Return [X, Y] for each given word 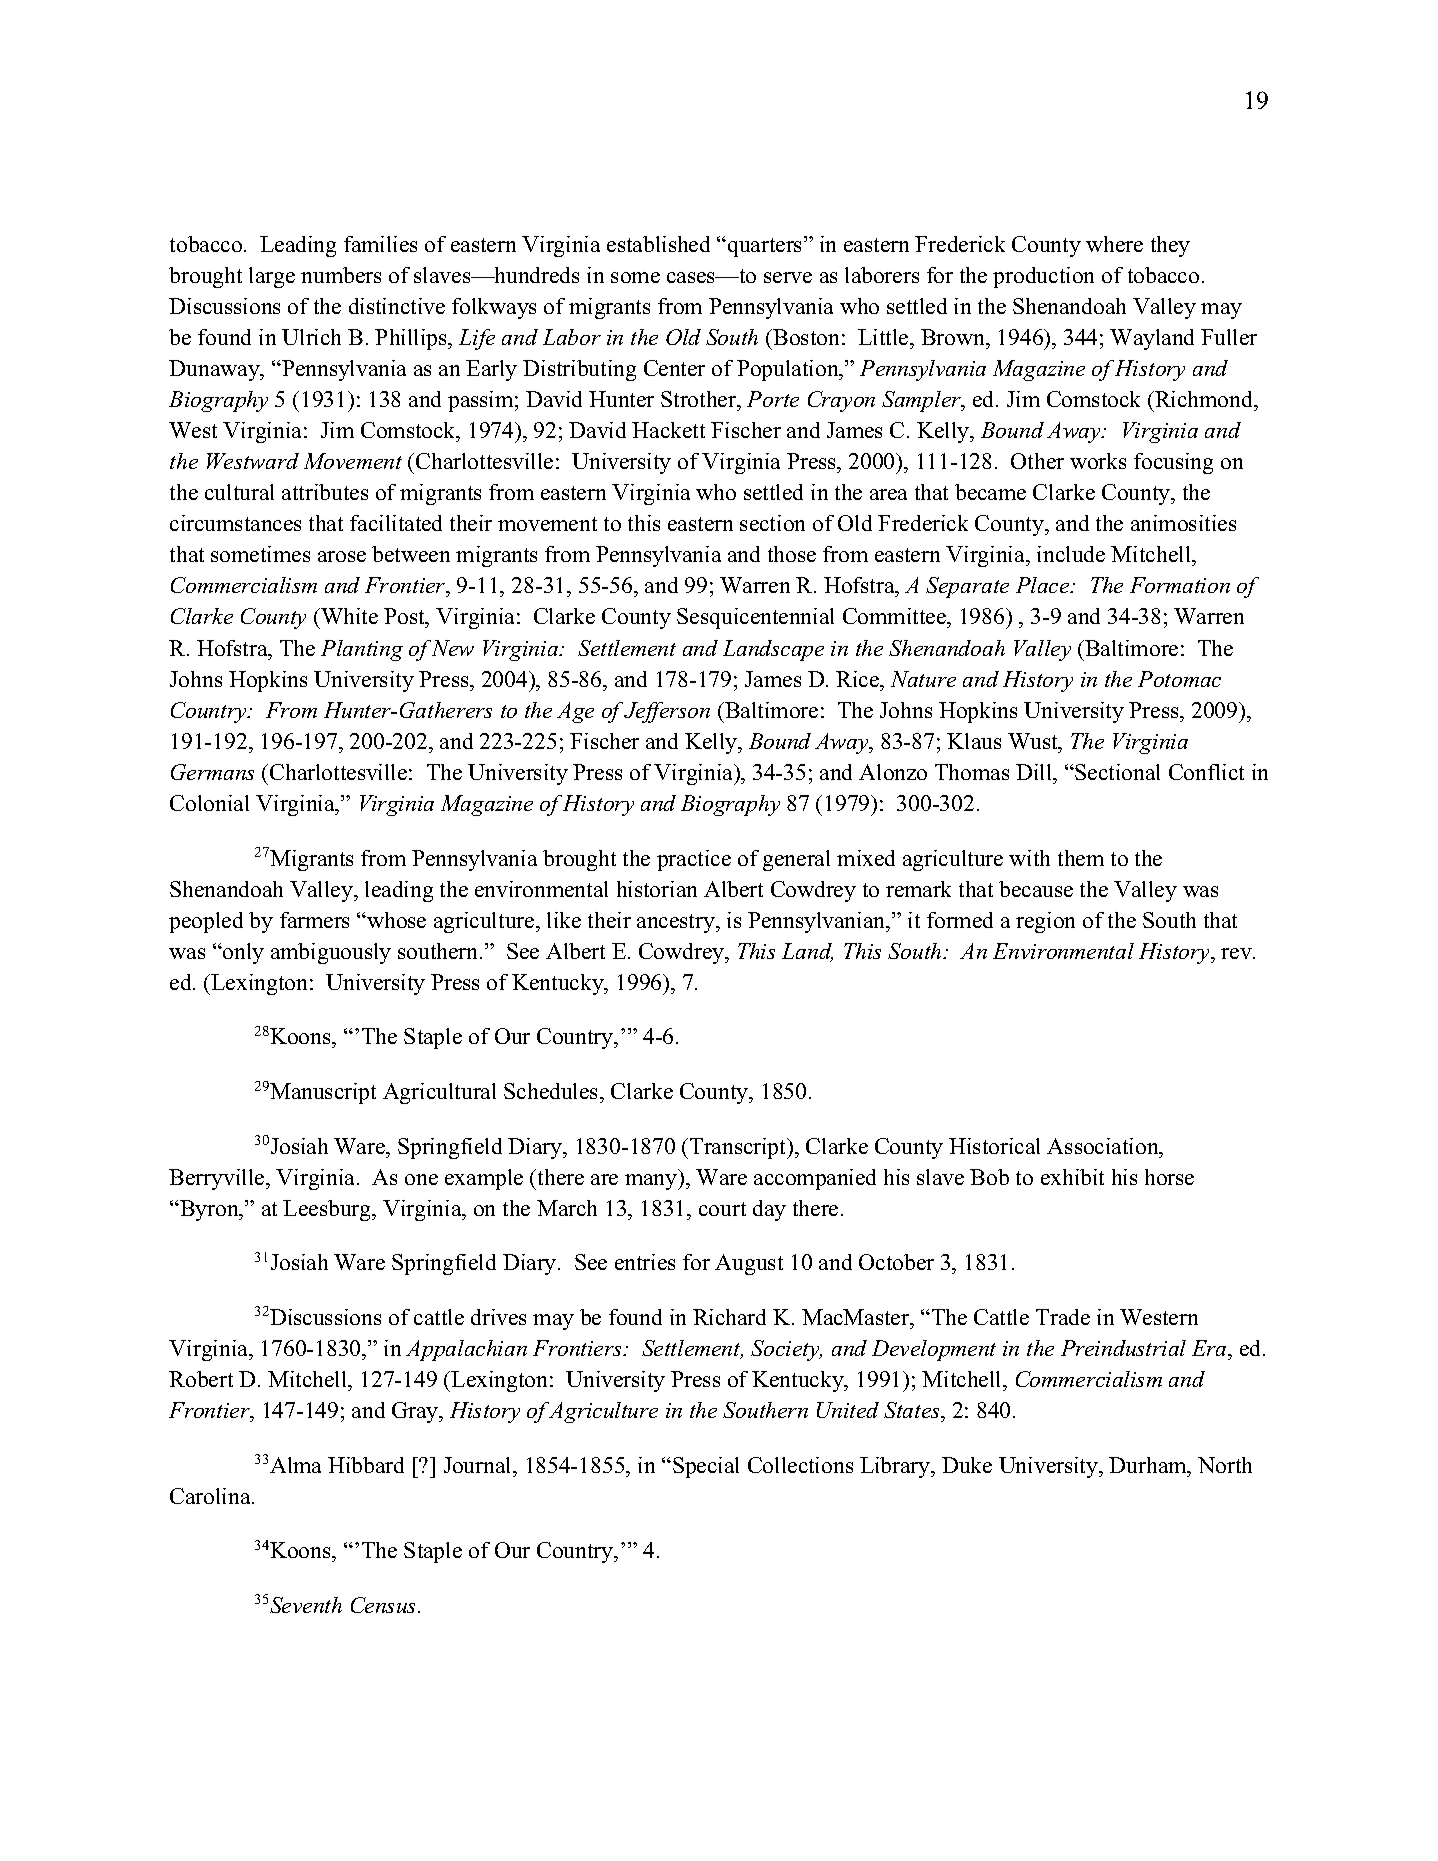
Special [706, 1467]
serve [788, 277]
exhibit [1072, 1177]
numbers [341, 275]
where [1114, 244]
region [1045, 922]
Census [385, 1605]
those [792, 554]
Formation [1180, 585]
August [749, 1264]
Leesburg [328, 1210]
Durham [1149, 1465]
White [348, 616]
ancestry [677, 923]
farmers [314, 920]
